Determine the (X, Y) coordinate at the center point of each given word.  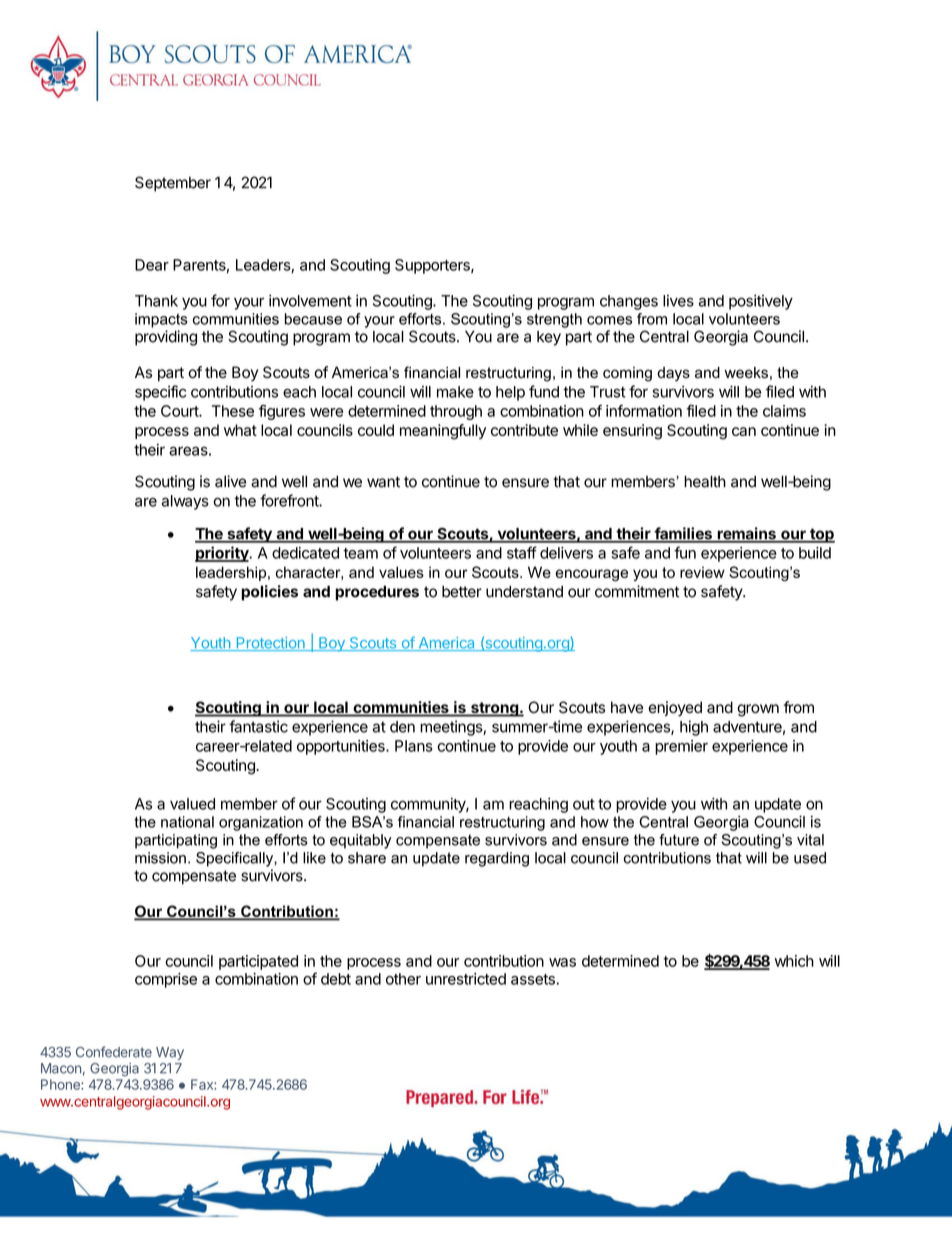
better (462, 592)
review (702, 572)
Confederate (114, 1052)
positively (761, 302)
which (794, 961)
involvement (310, 300)
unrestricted (466, 979)
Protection (270, 644)
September (173, 184)
